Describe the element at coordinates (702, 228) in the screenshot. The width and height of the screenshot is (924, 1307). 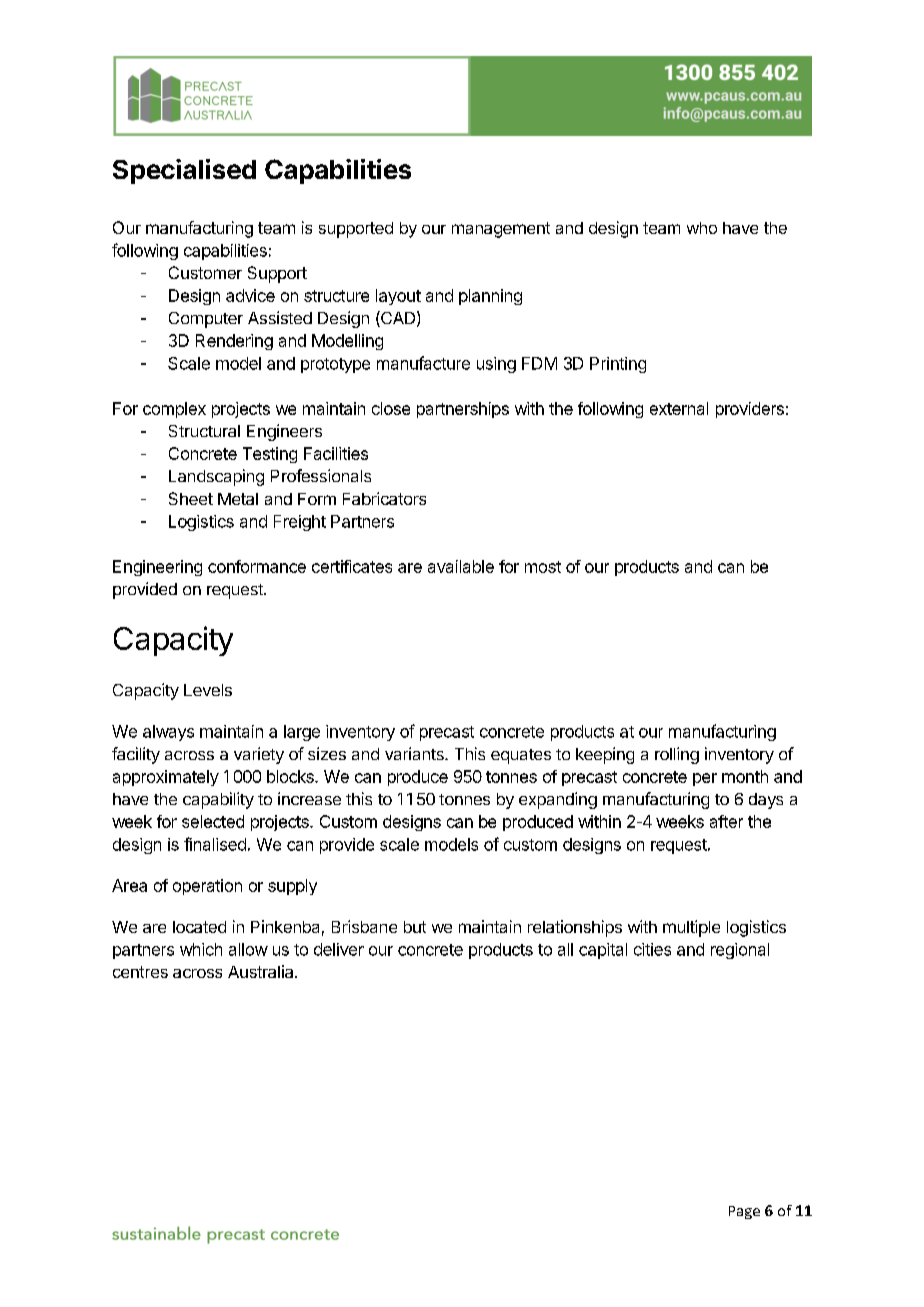
I see `who` at that location.
